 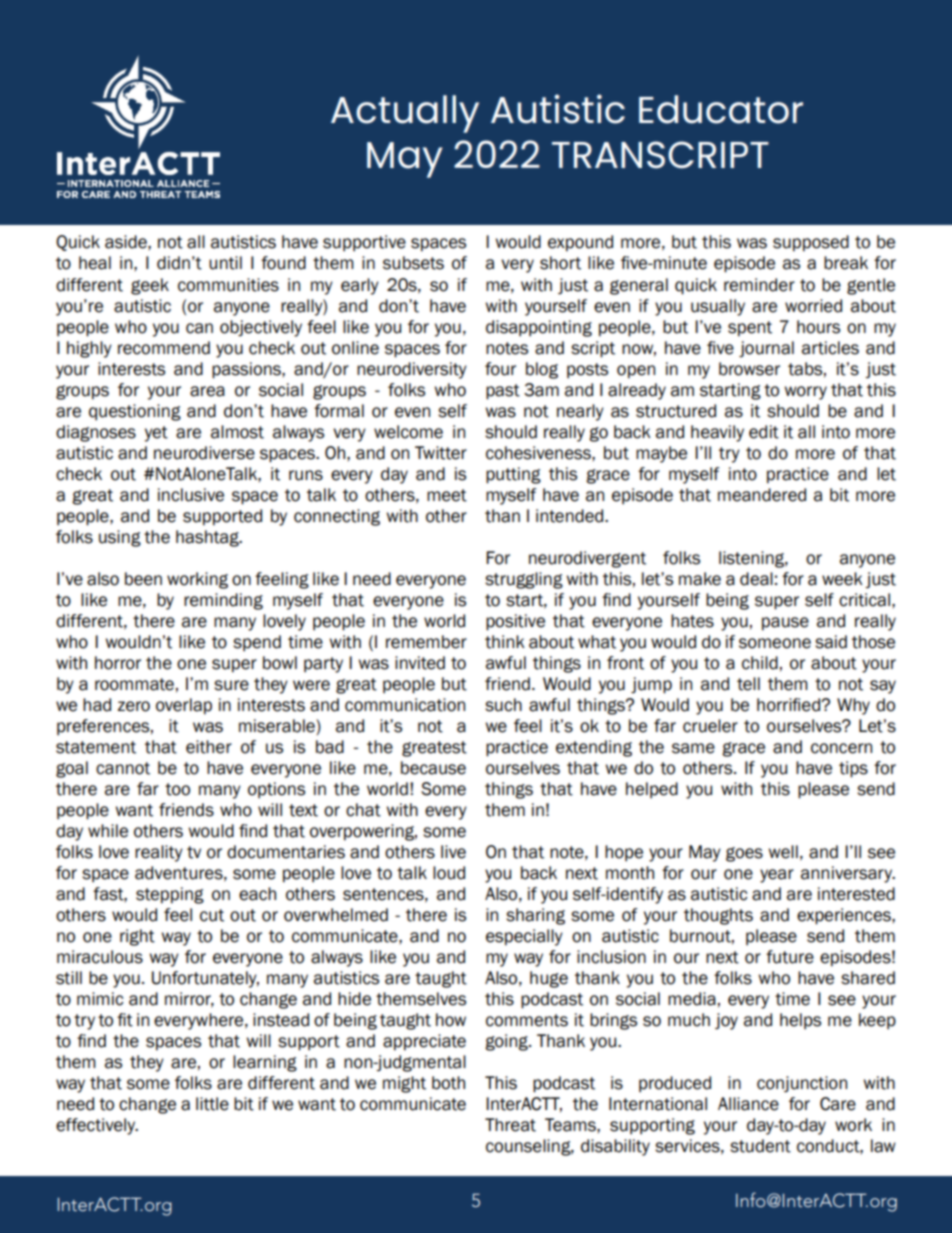 What do you see at coordinates (212, 1104) in the screenshot?
I see `little` at bounding box center [212, 1104].
